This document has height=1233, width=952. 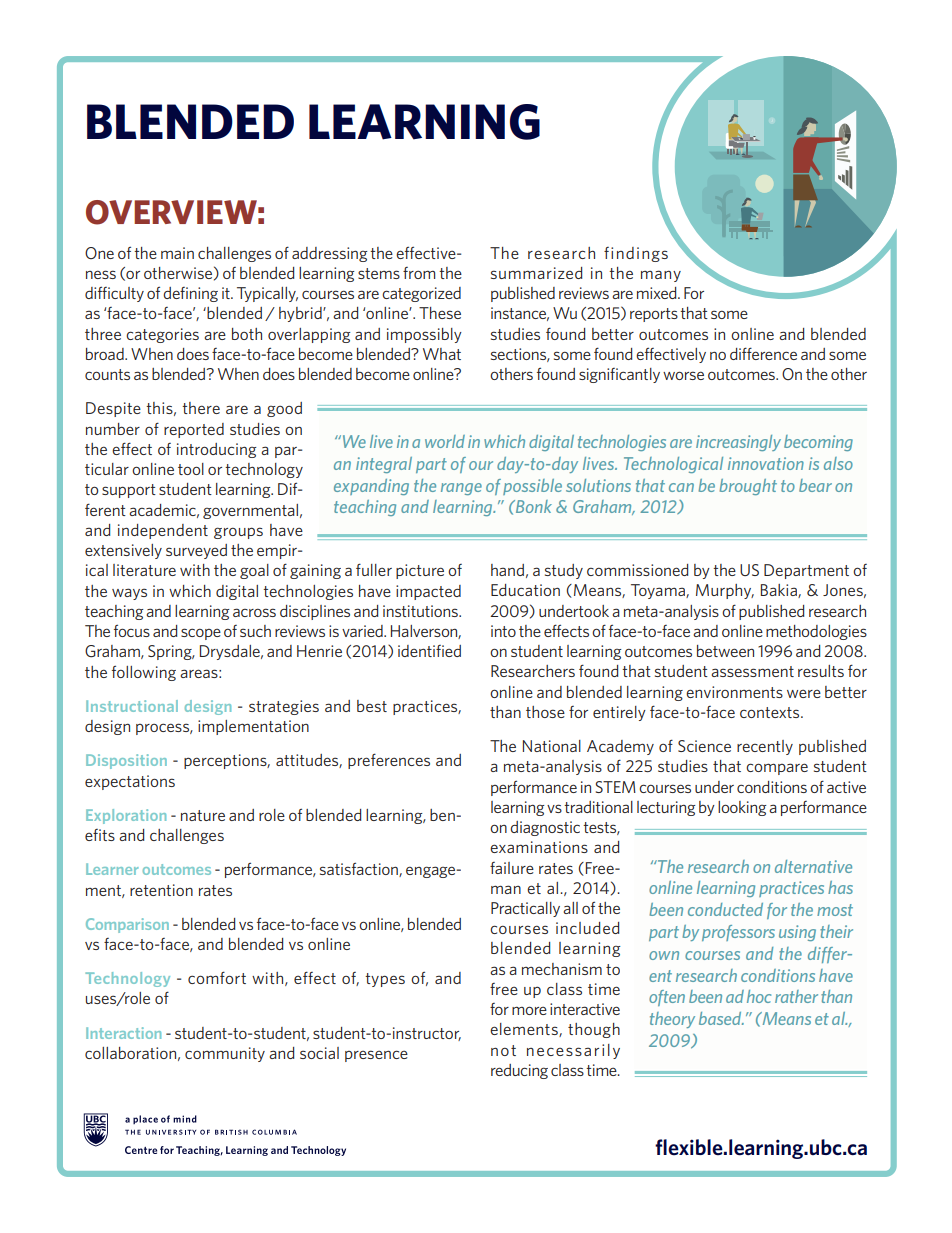 I want to click on many, so click(x=661, y=276).
